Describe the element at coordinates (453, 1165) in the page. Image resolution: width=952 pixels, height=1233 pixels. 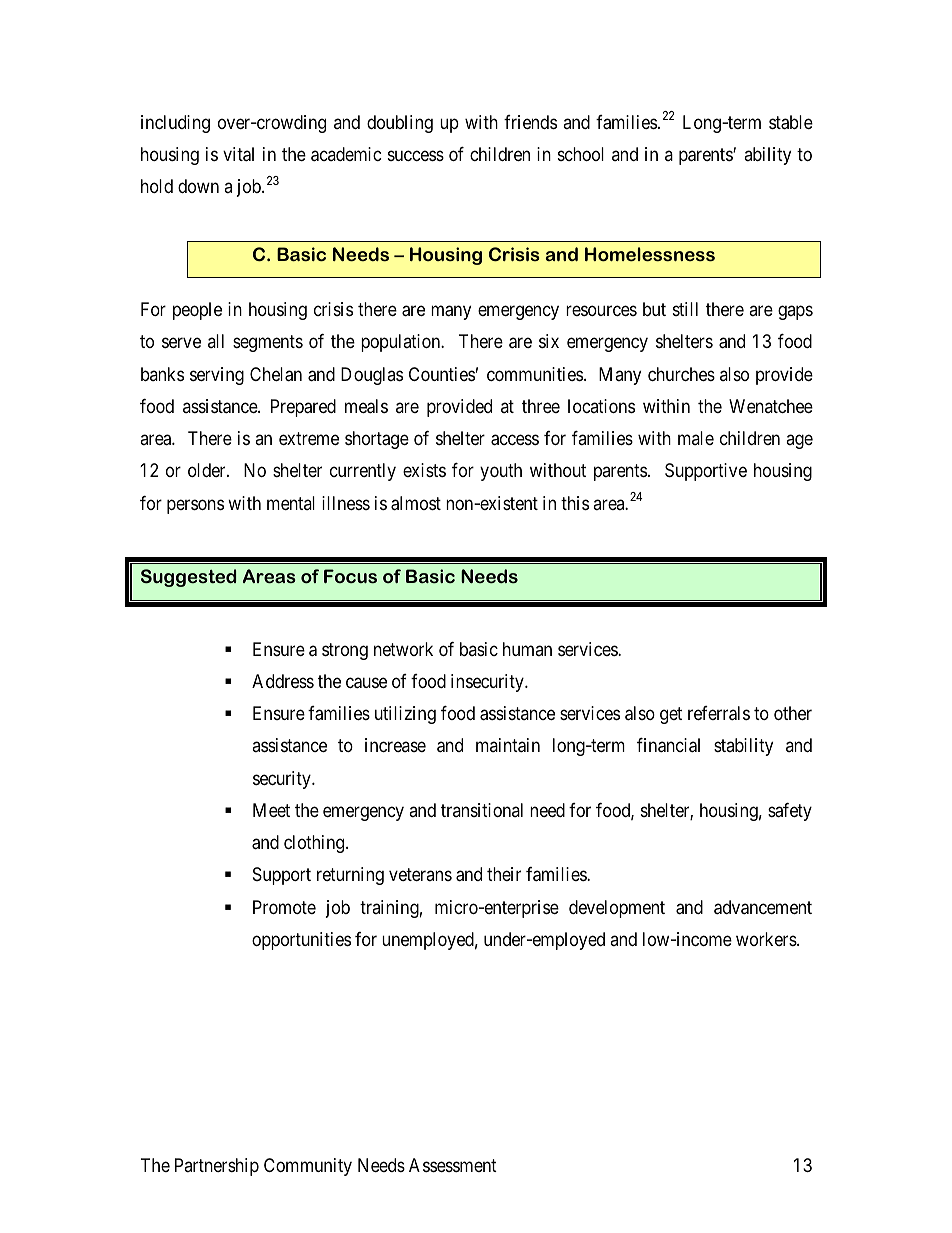
I see `Assessment` at that location.
